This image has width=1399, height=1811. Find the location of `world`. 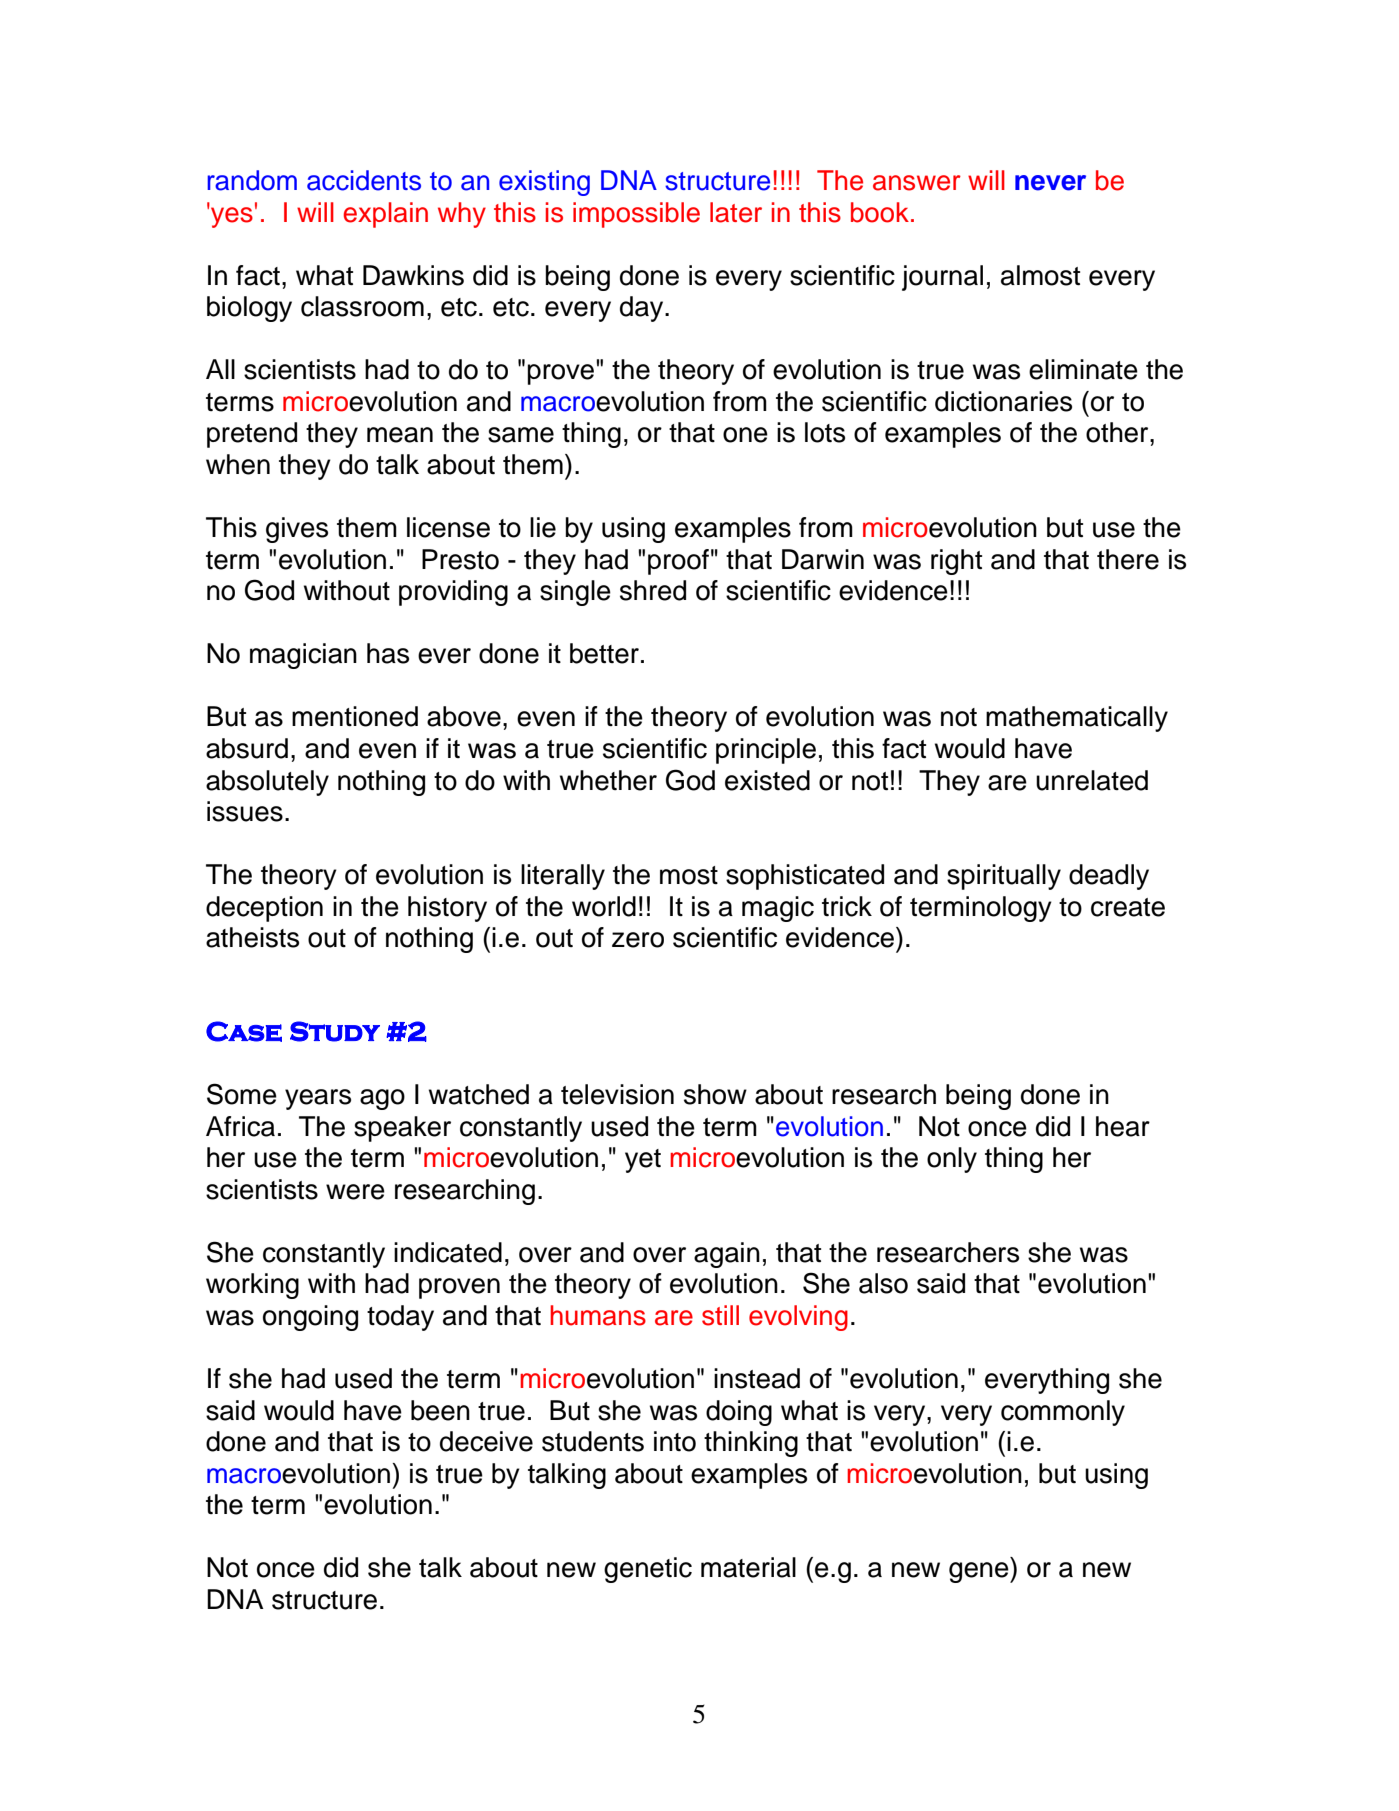

world is located at coordinates (604, 906).
